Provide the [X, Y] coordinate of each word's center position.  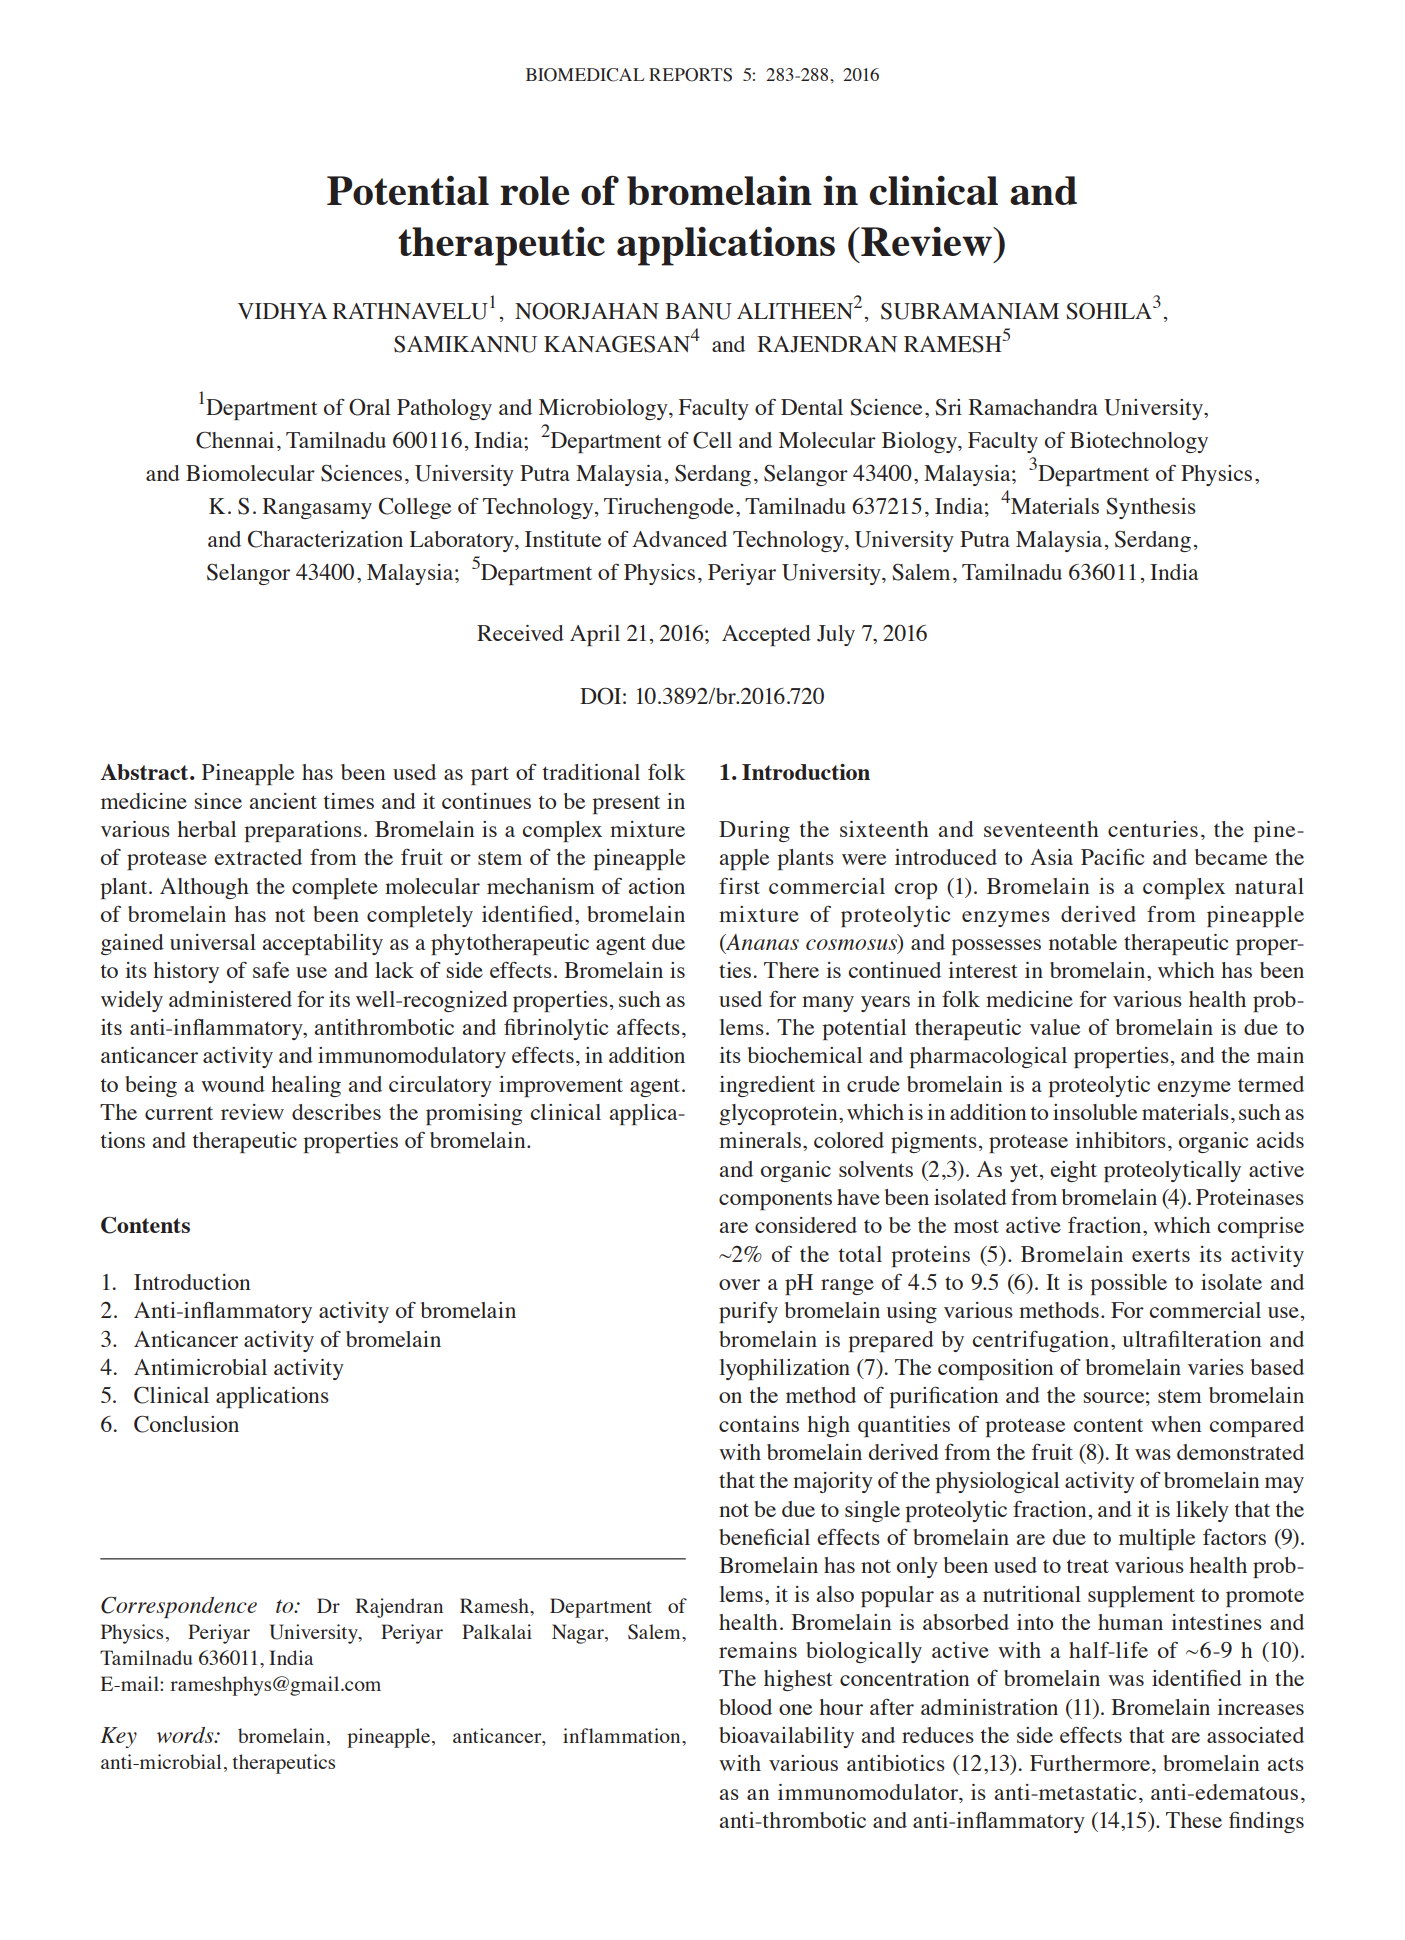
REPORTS [690, 75]
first [739, 885]
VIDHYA [282, 311]
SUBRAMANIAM [970, 311]
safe [271, 969]
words [186, 1735]
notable [1083, 942]
